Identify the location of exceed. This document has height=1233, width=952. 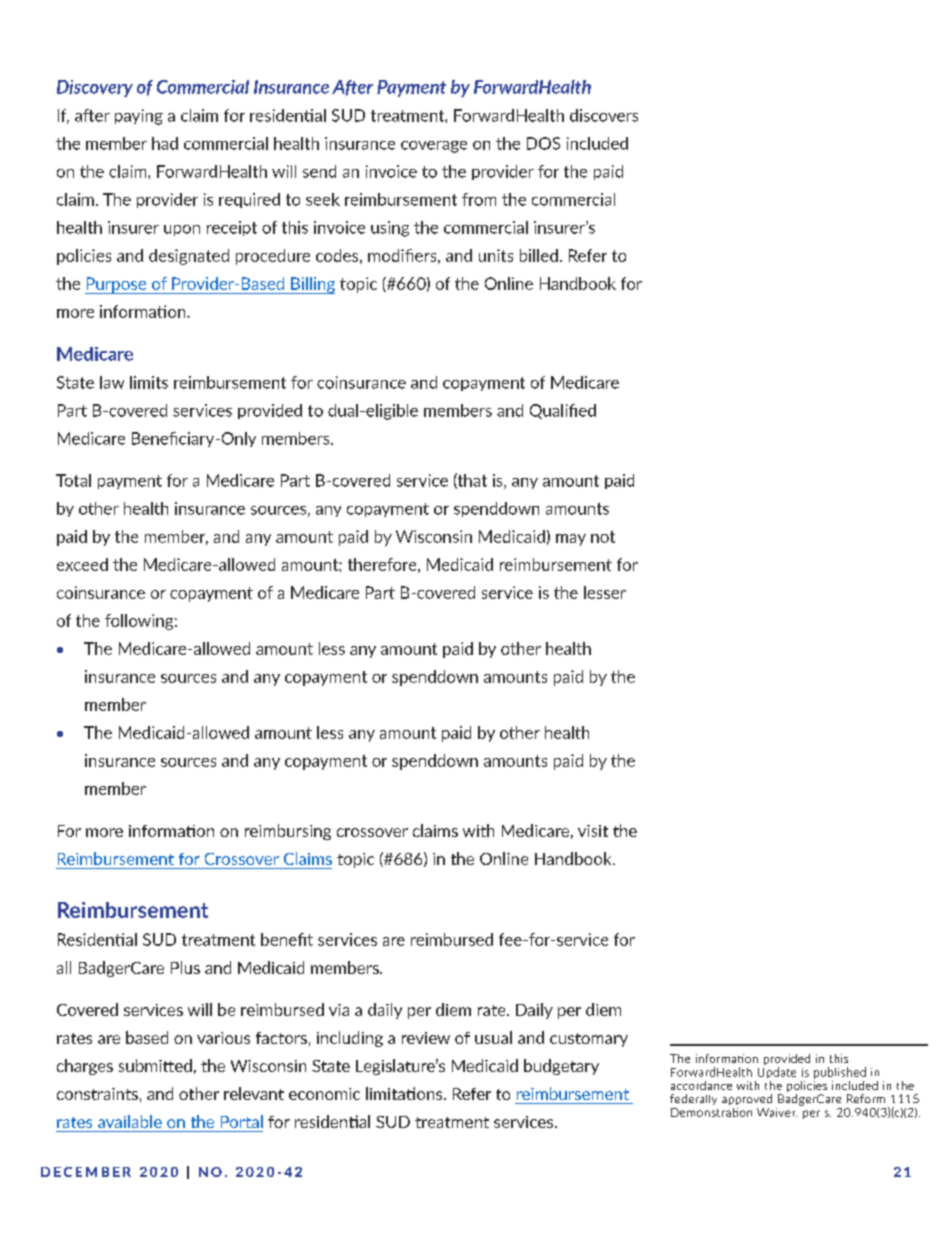
(82, 564).
